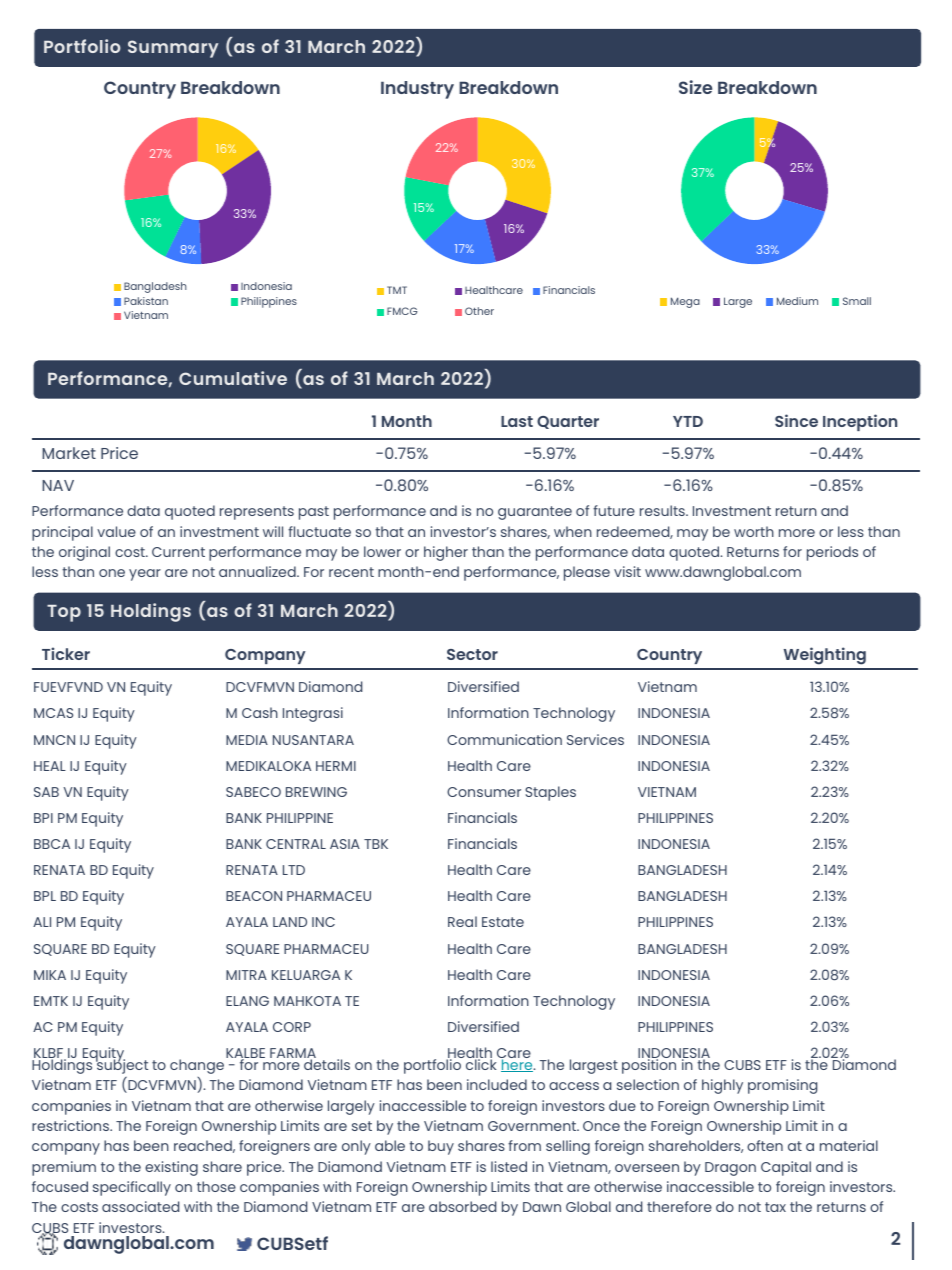 This screenshot has width=952, height=1270. I want to click on Summary, so click(173, 49).
